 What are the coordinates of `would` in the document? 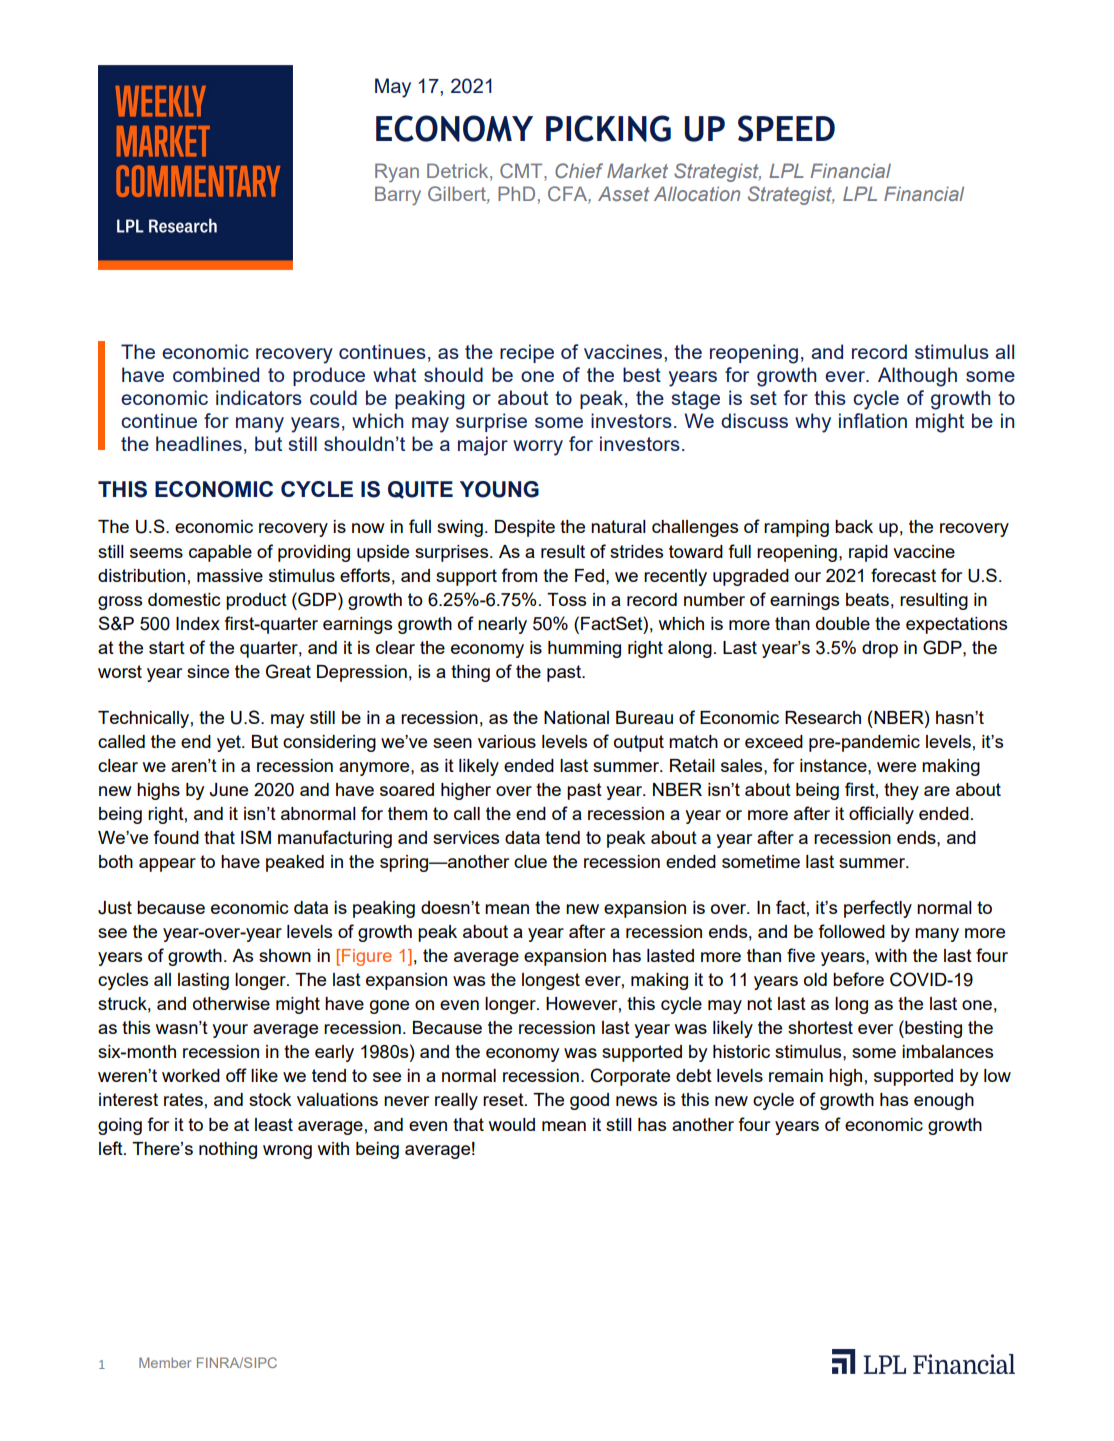 It's located at (512, 1124).
